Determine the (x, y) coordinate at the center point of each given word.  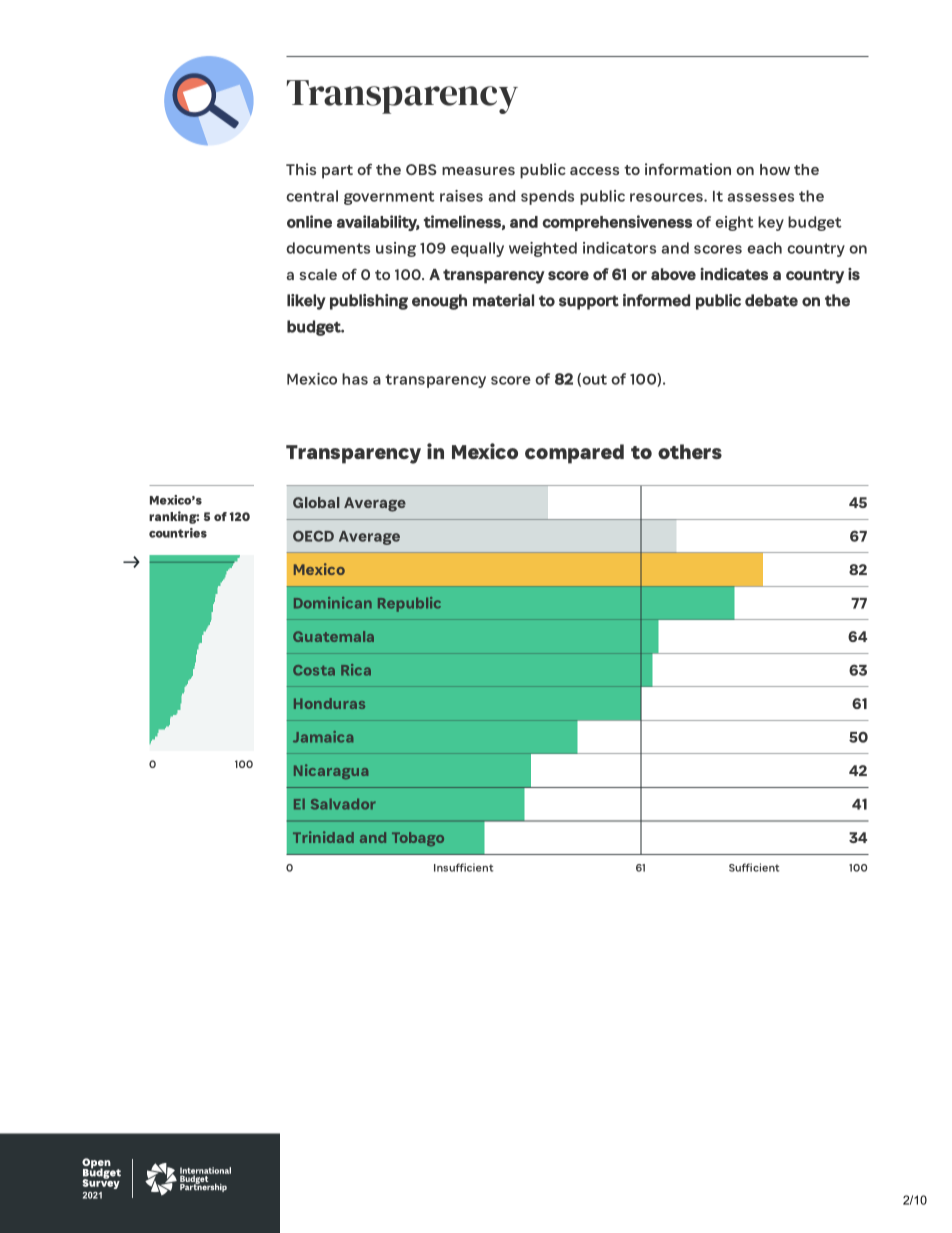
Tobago (418, 839)
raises (461, 196)
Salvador (343, 804)
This (301, 169)
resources (667, 197)
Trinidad (323, 837)
